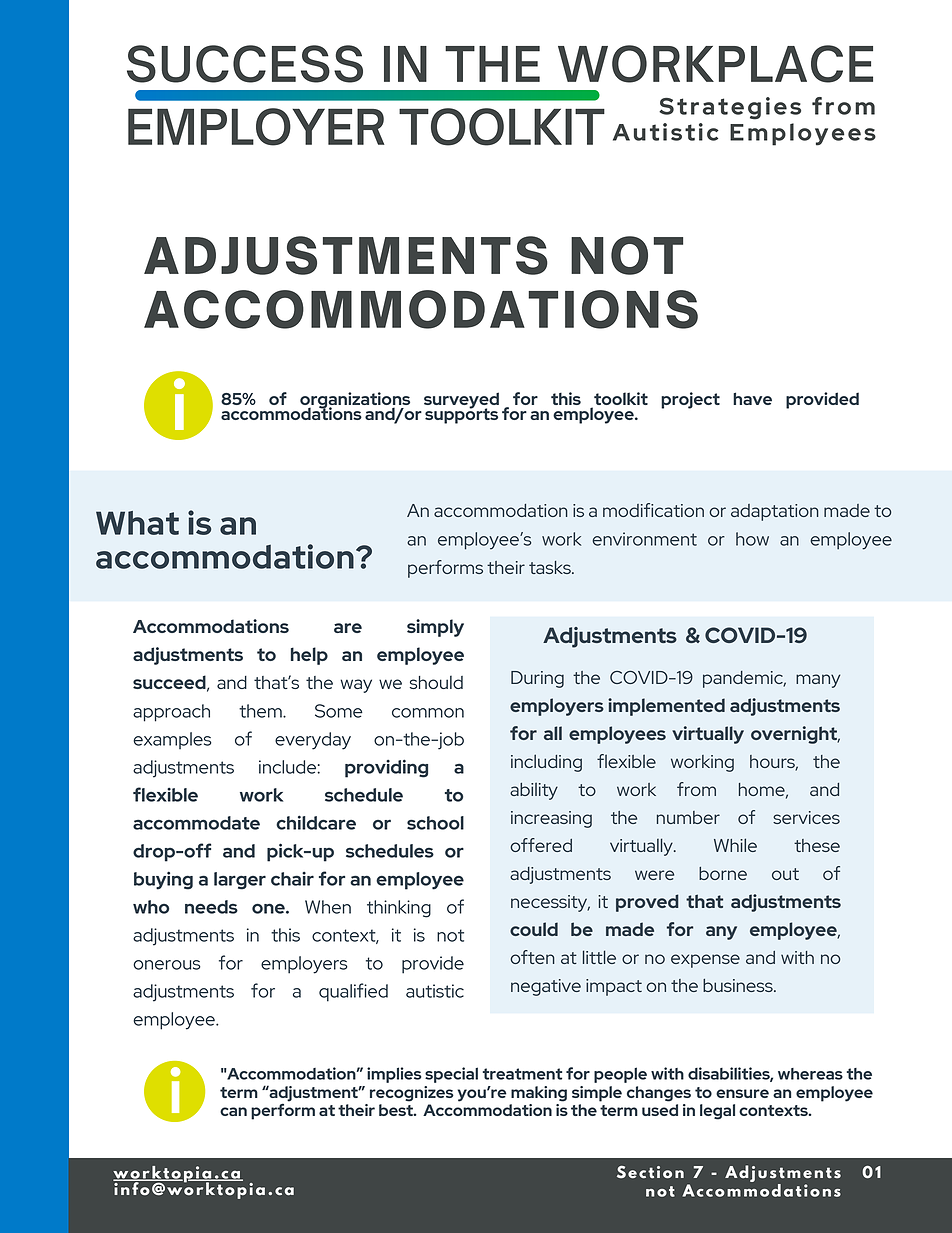  Describe the element at coordinates (461, 415) in the image. I see `supports` at that location.
